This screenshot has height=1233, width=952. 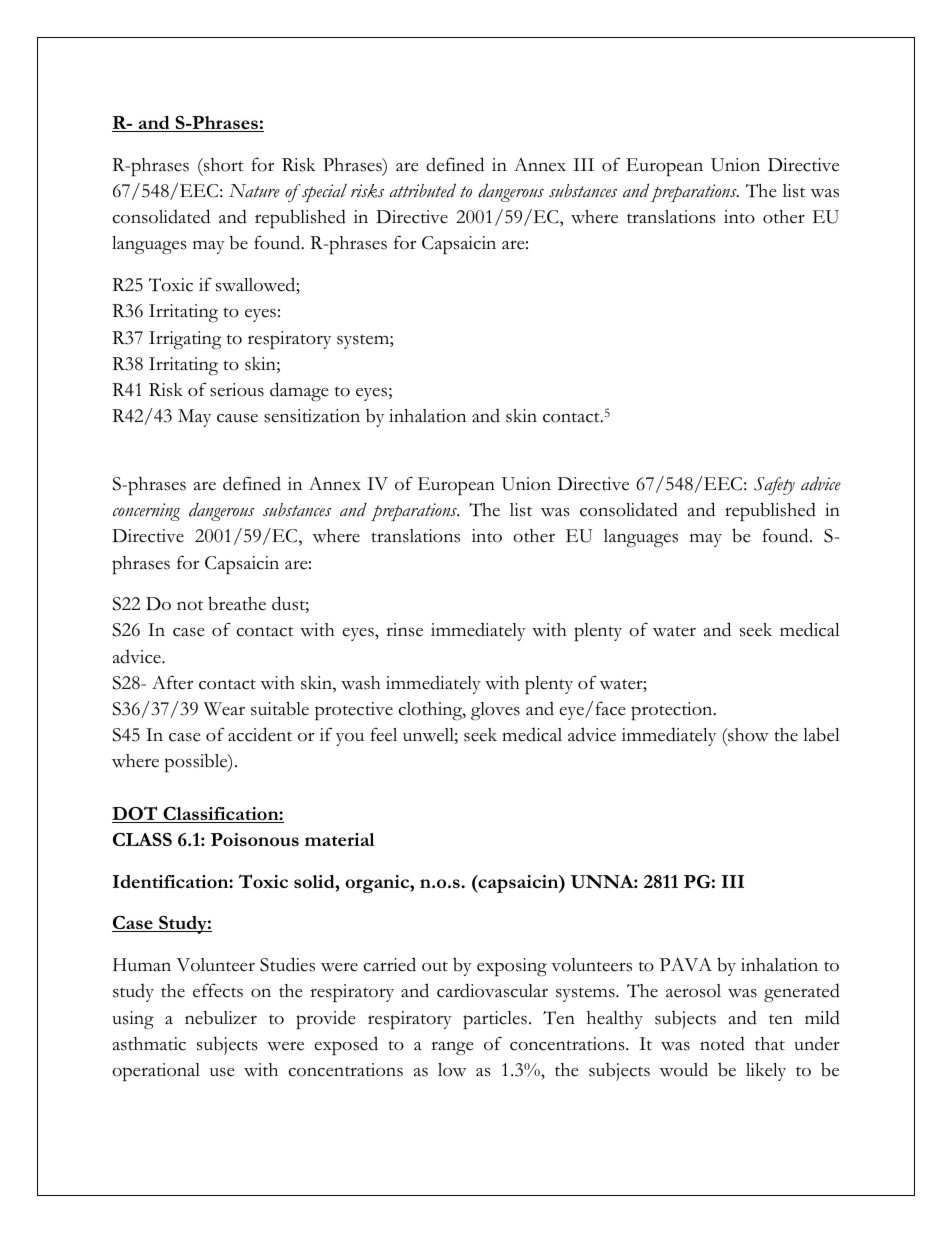 I want to click on range, so click(x=452, y=1048).
